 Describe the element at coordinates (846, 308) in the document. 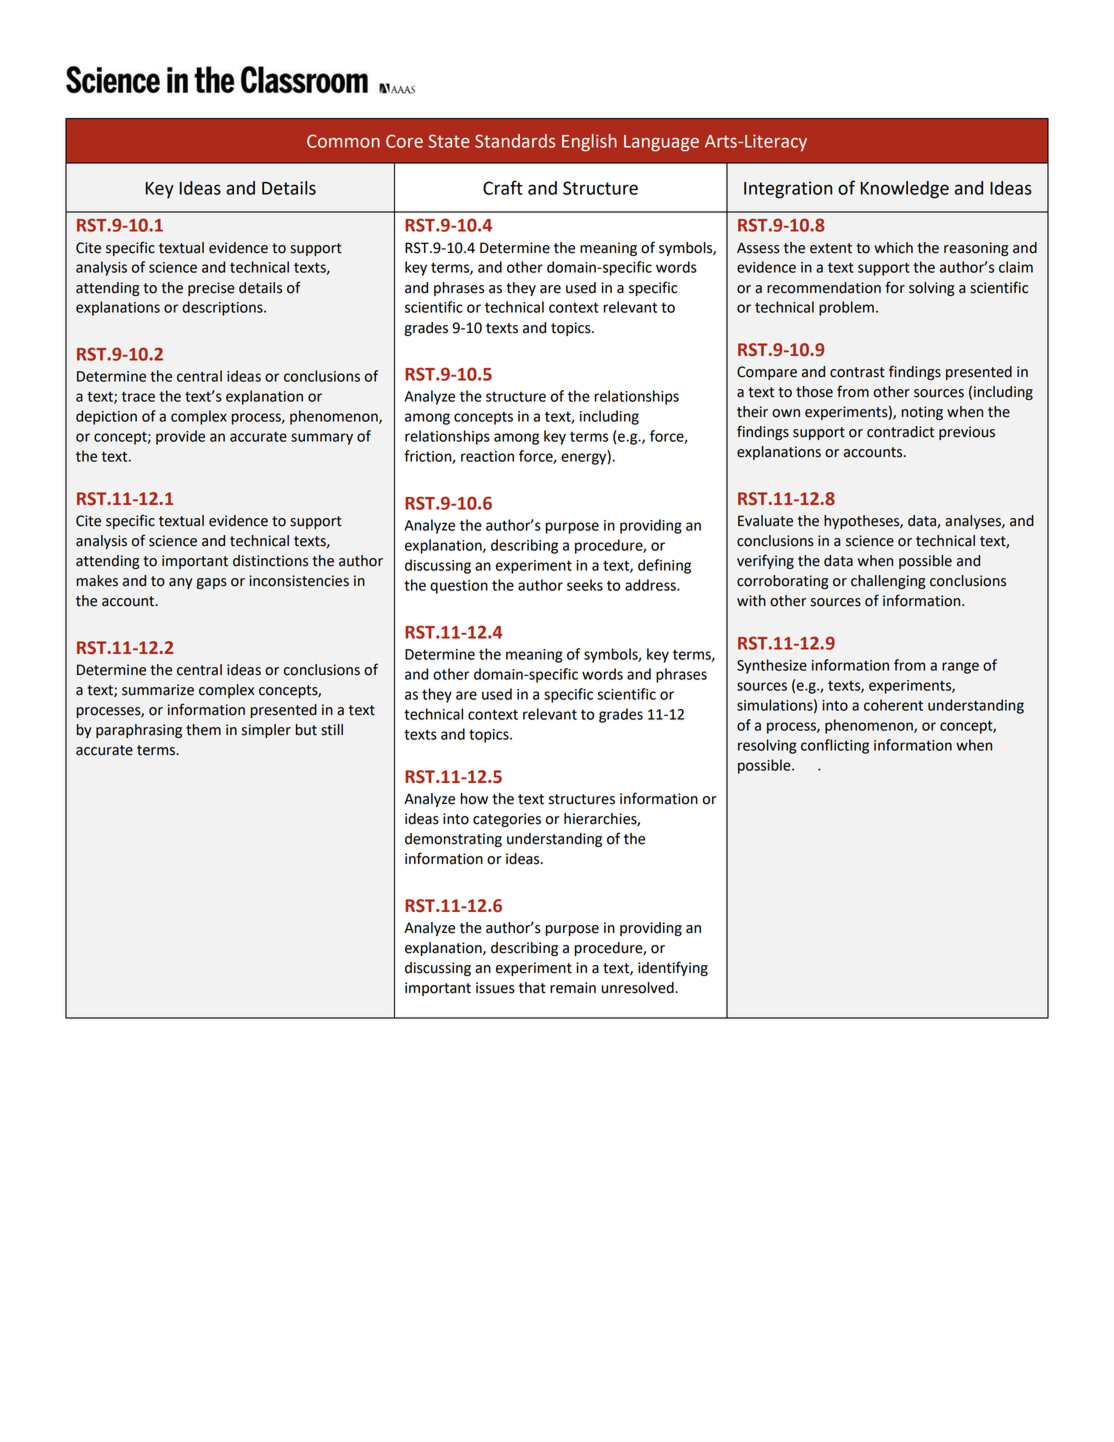

I see `problem` at that location.
